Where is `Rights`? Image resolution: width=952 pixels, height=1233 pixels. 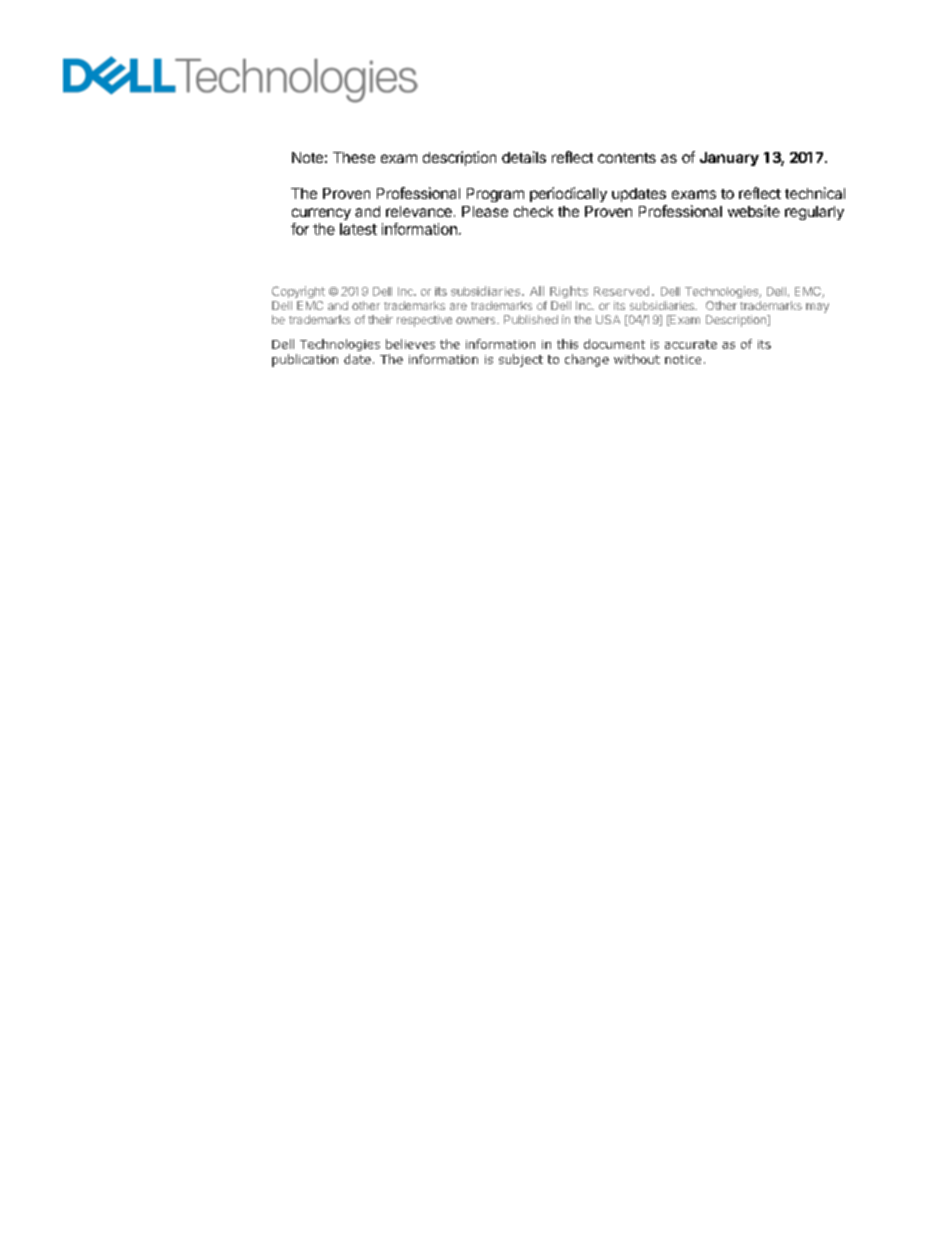
Rights is located at coordinates (569, 292).
